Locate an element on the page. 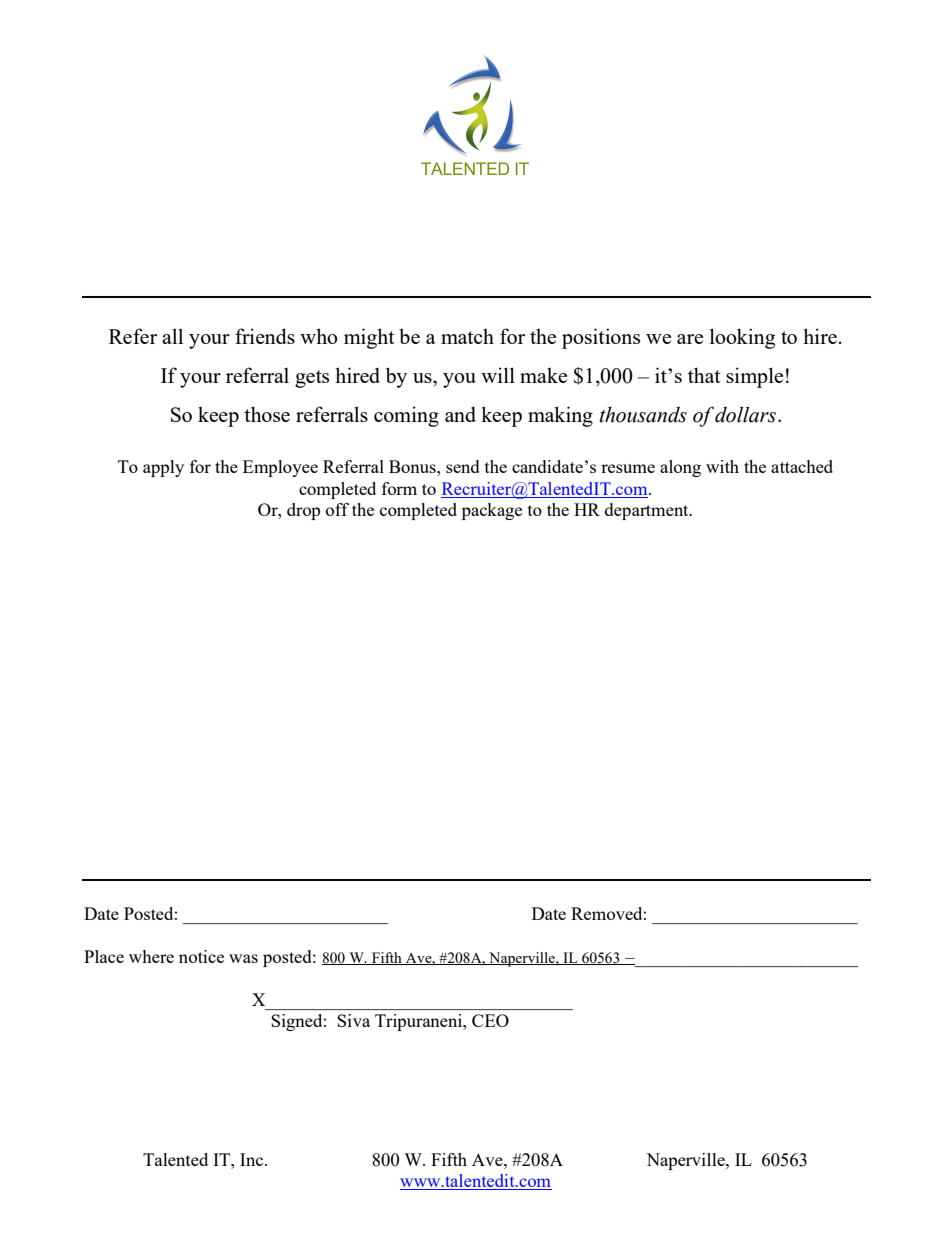  match is located at coordinates (467, 336).
